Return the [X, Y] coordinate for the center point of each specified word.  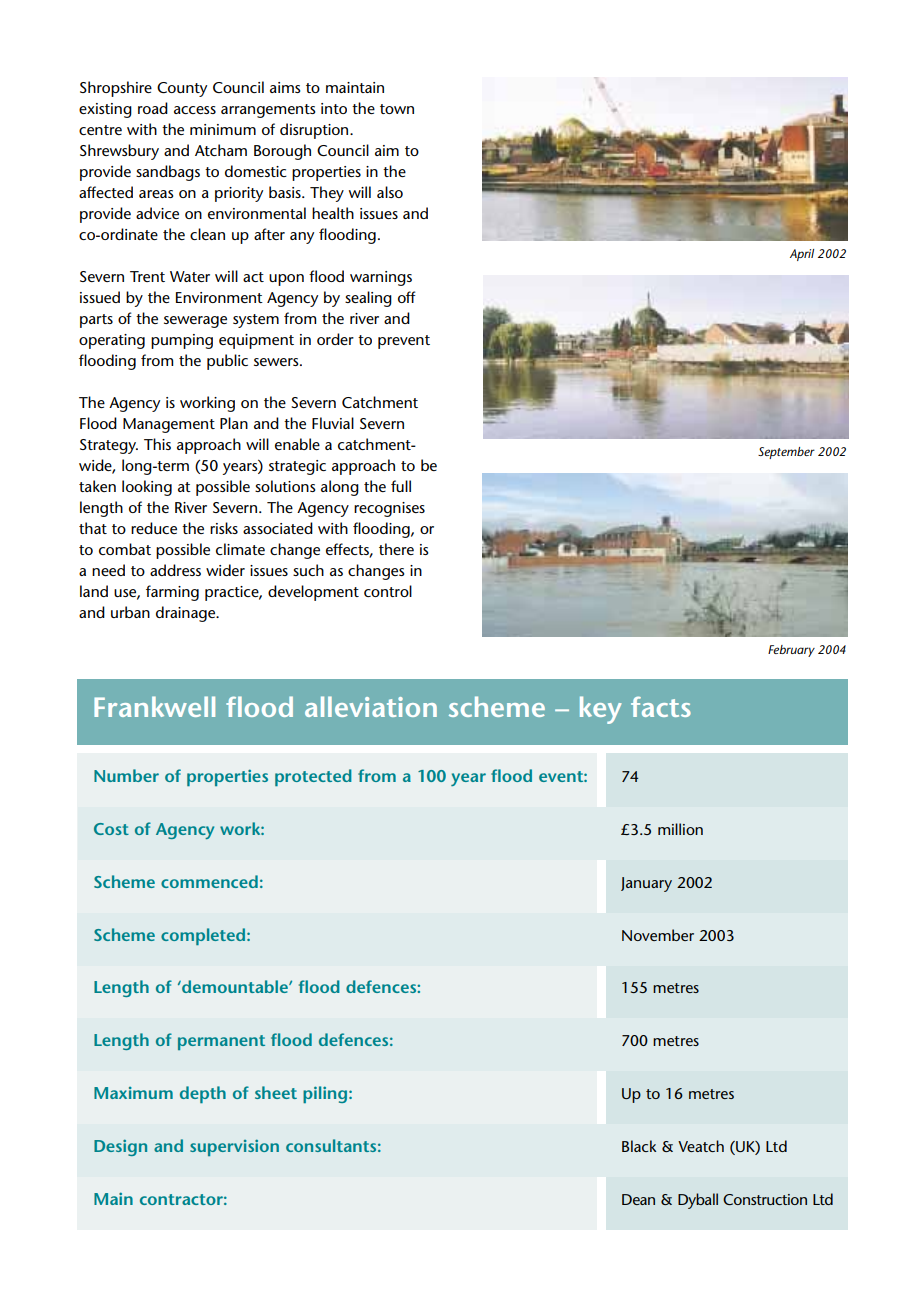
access [195, 110]
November [658, 935]
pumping [182, 341]
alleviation [371, 706]
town [397, 109]
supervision [234, 1147]
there [396, 549]
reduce [154, 528]
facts [661, 706]
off [407, 297]
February [791, 651]
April [802, 255]
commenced [209, 881]
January [646, 884]
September [786, 453]
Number [126, 775]
